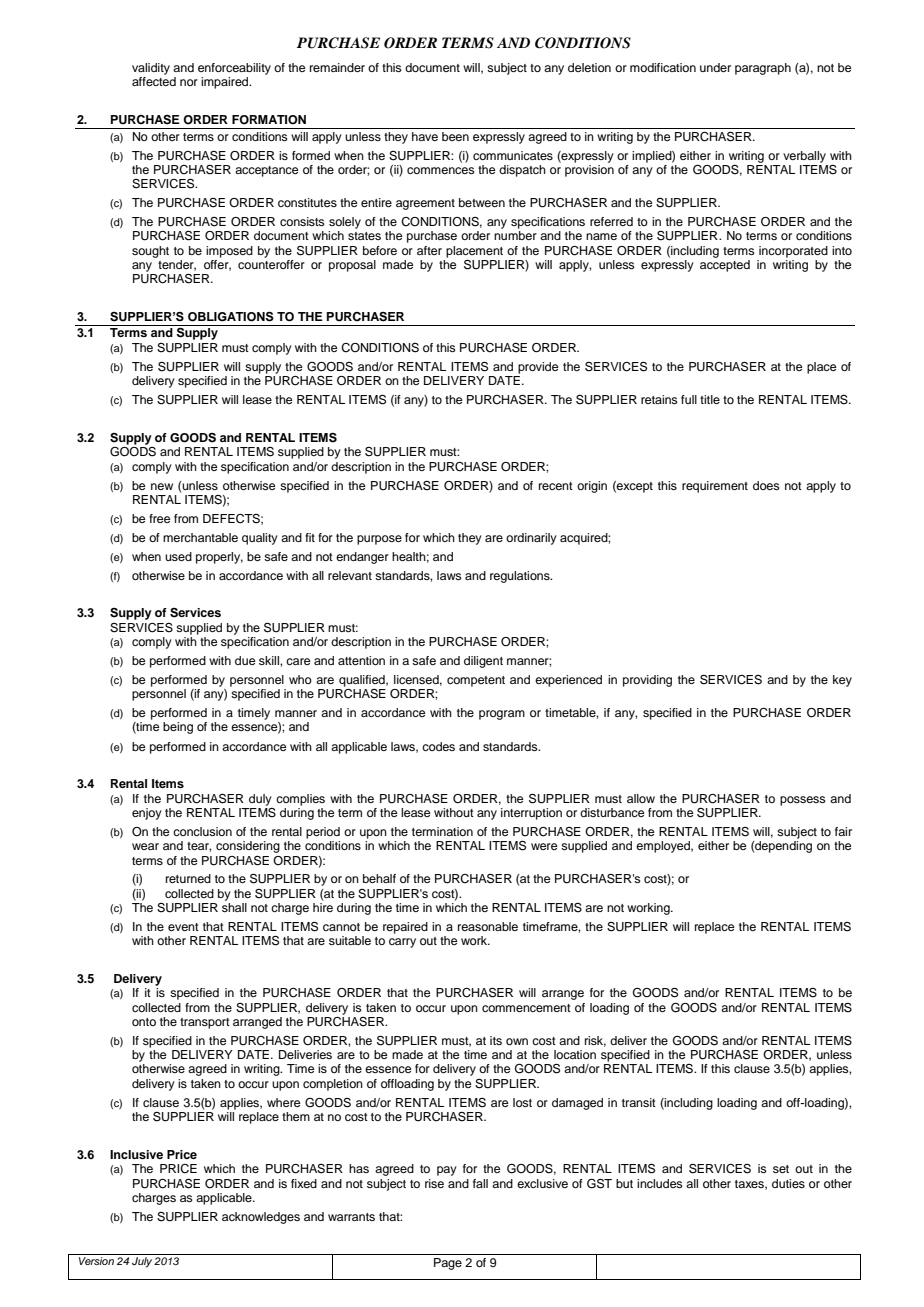  Describe the element at coordinates (556, 486) in the screenshot. I see `recent` at that location.
